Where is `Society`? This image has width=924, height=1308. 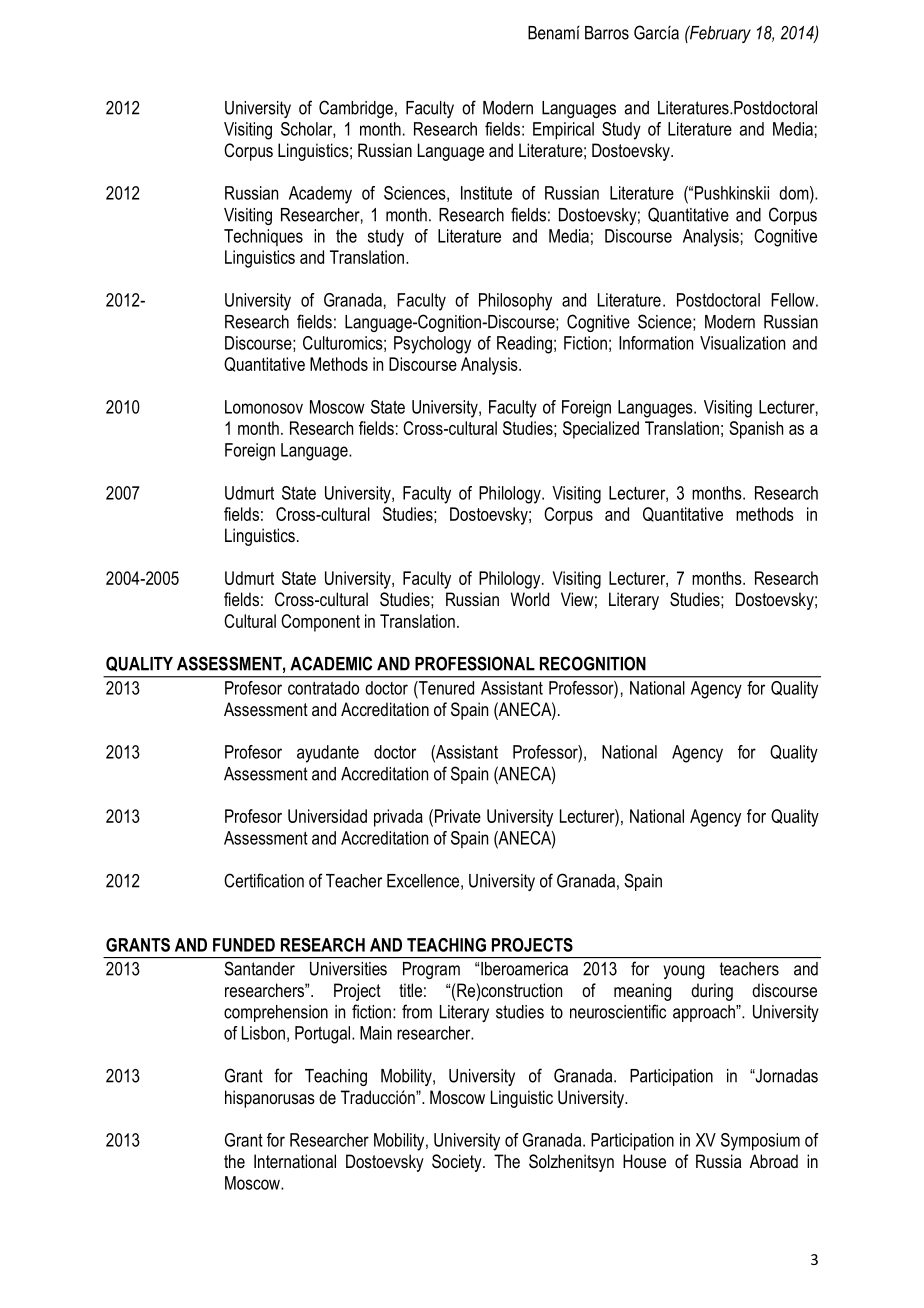 Society is located at coordinates (458, 1163).
